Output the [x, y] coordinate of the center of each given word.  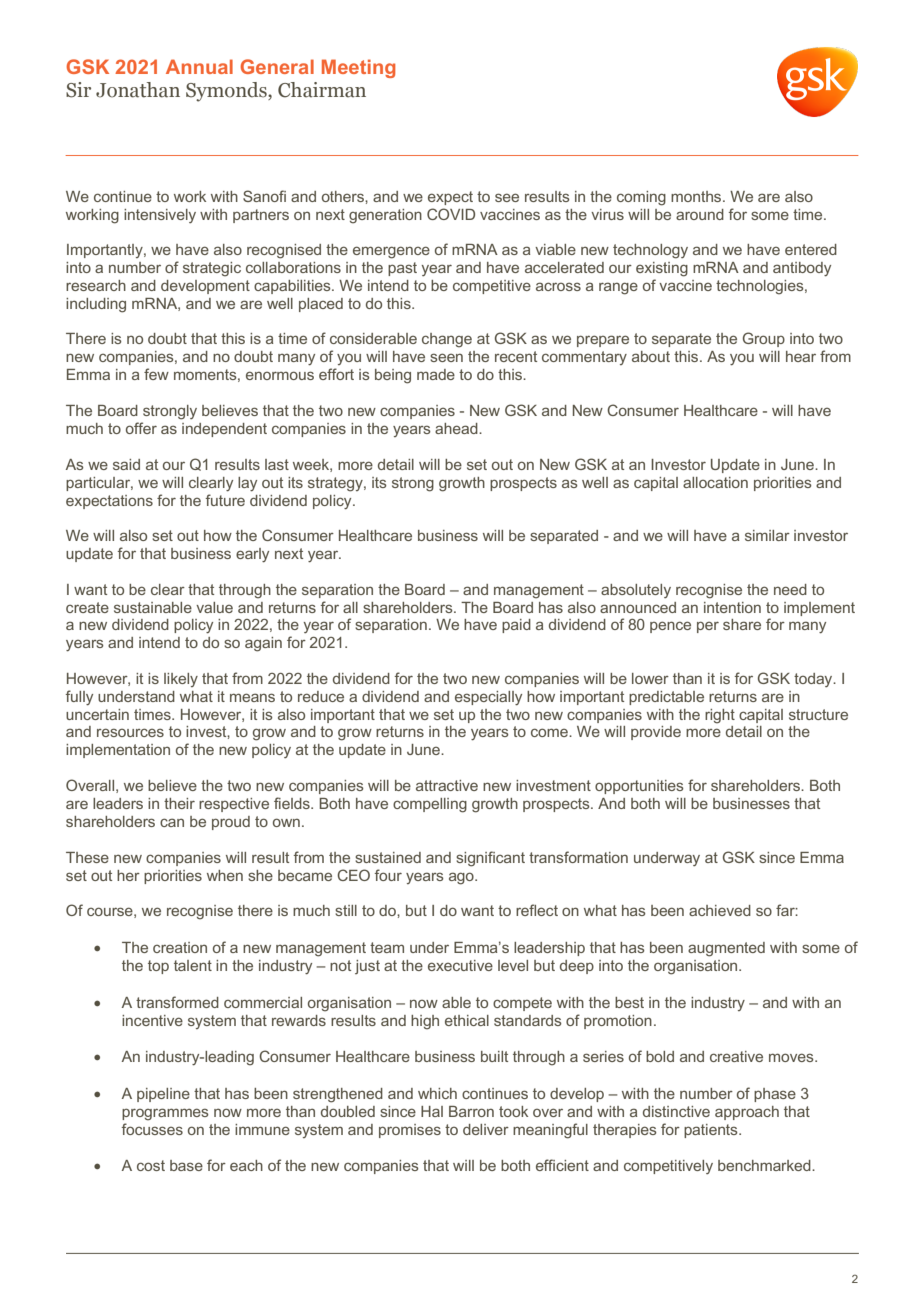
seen [446, 357]
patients [712, 1131]
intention [732, 607]
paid [516, 626]
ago [462, 878]
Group [764, 339]
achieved [720, 910]
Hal [432, 1111]
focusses [152, 1129]
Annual [199, 66]
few [156, 374]
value [214, 607]
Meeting [358, 68]
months [697, 196]
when [225, 875]
